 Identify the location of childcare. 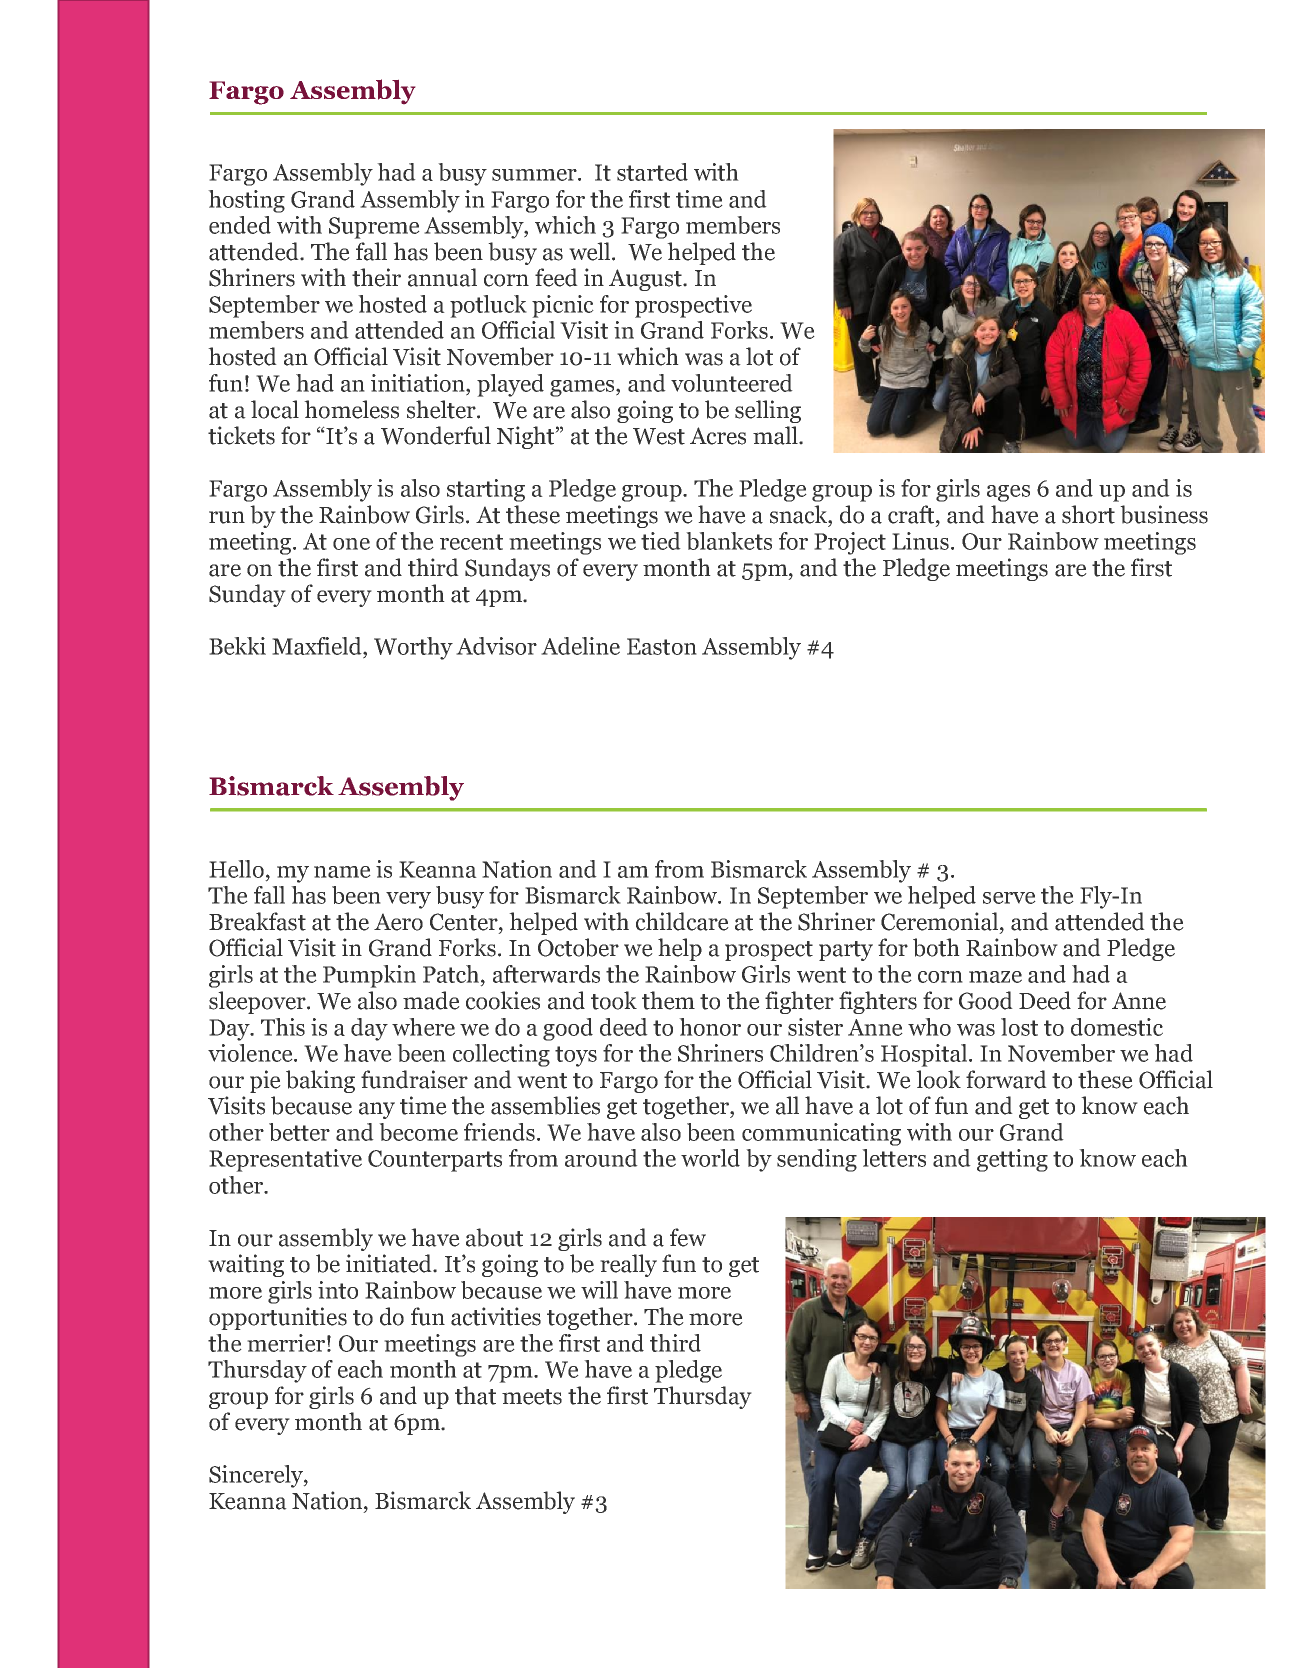
(682, 921).
